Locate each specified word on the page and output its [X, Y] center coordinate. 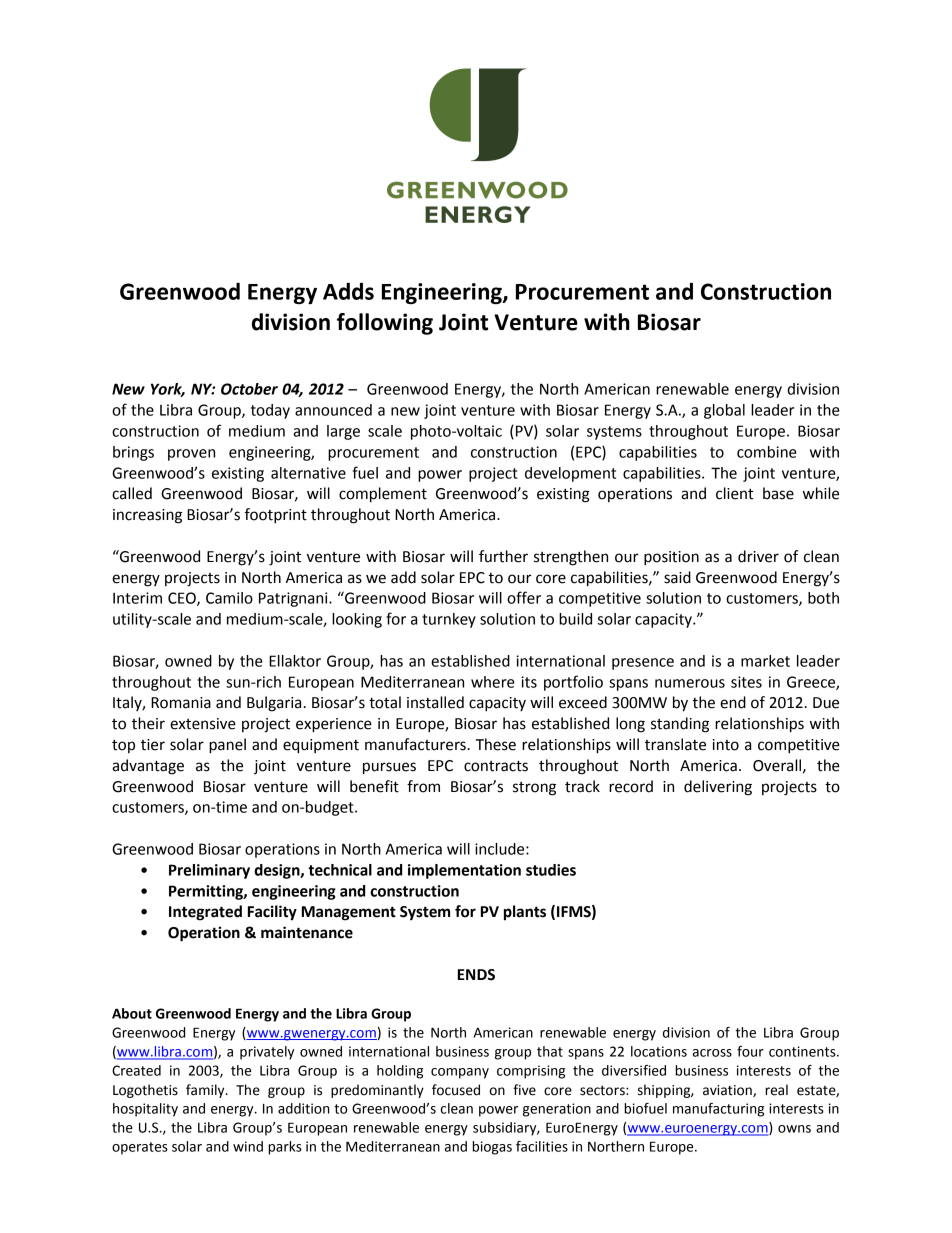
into [726, 745]
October [249, 389]
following [385, 324]
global [724, 411]
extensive [203, 724]
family [206, 1091]
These [496, 744]
